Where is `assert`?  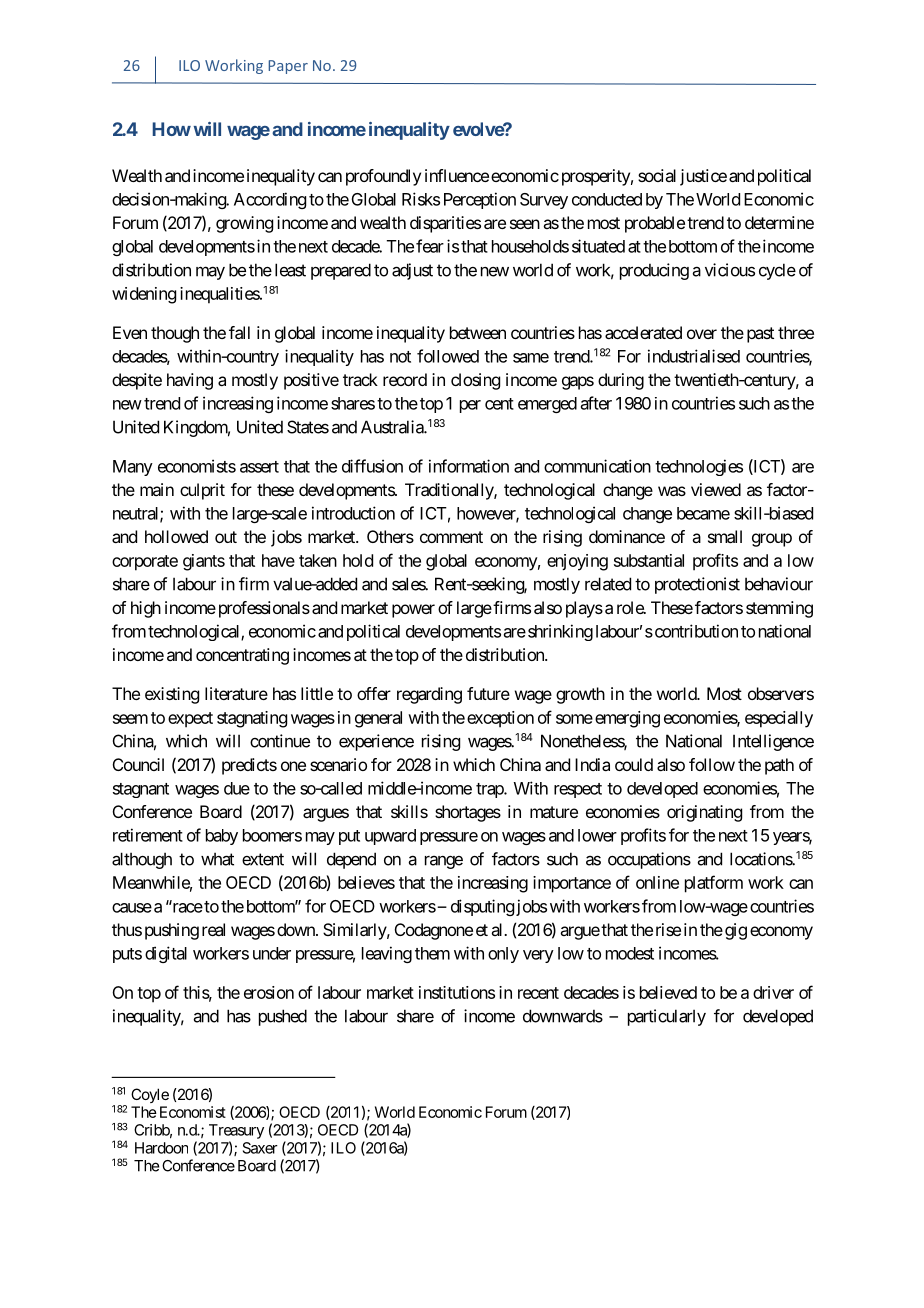
assert is located at coordinates (259, 467).
